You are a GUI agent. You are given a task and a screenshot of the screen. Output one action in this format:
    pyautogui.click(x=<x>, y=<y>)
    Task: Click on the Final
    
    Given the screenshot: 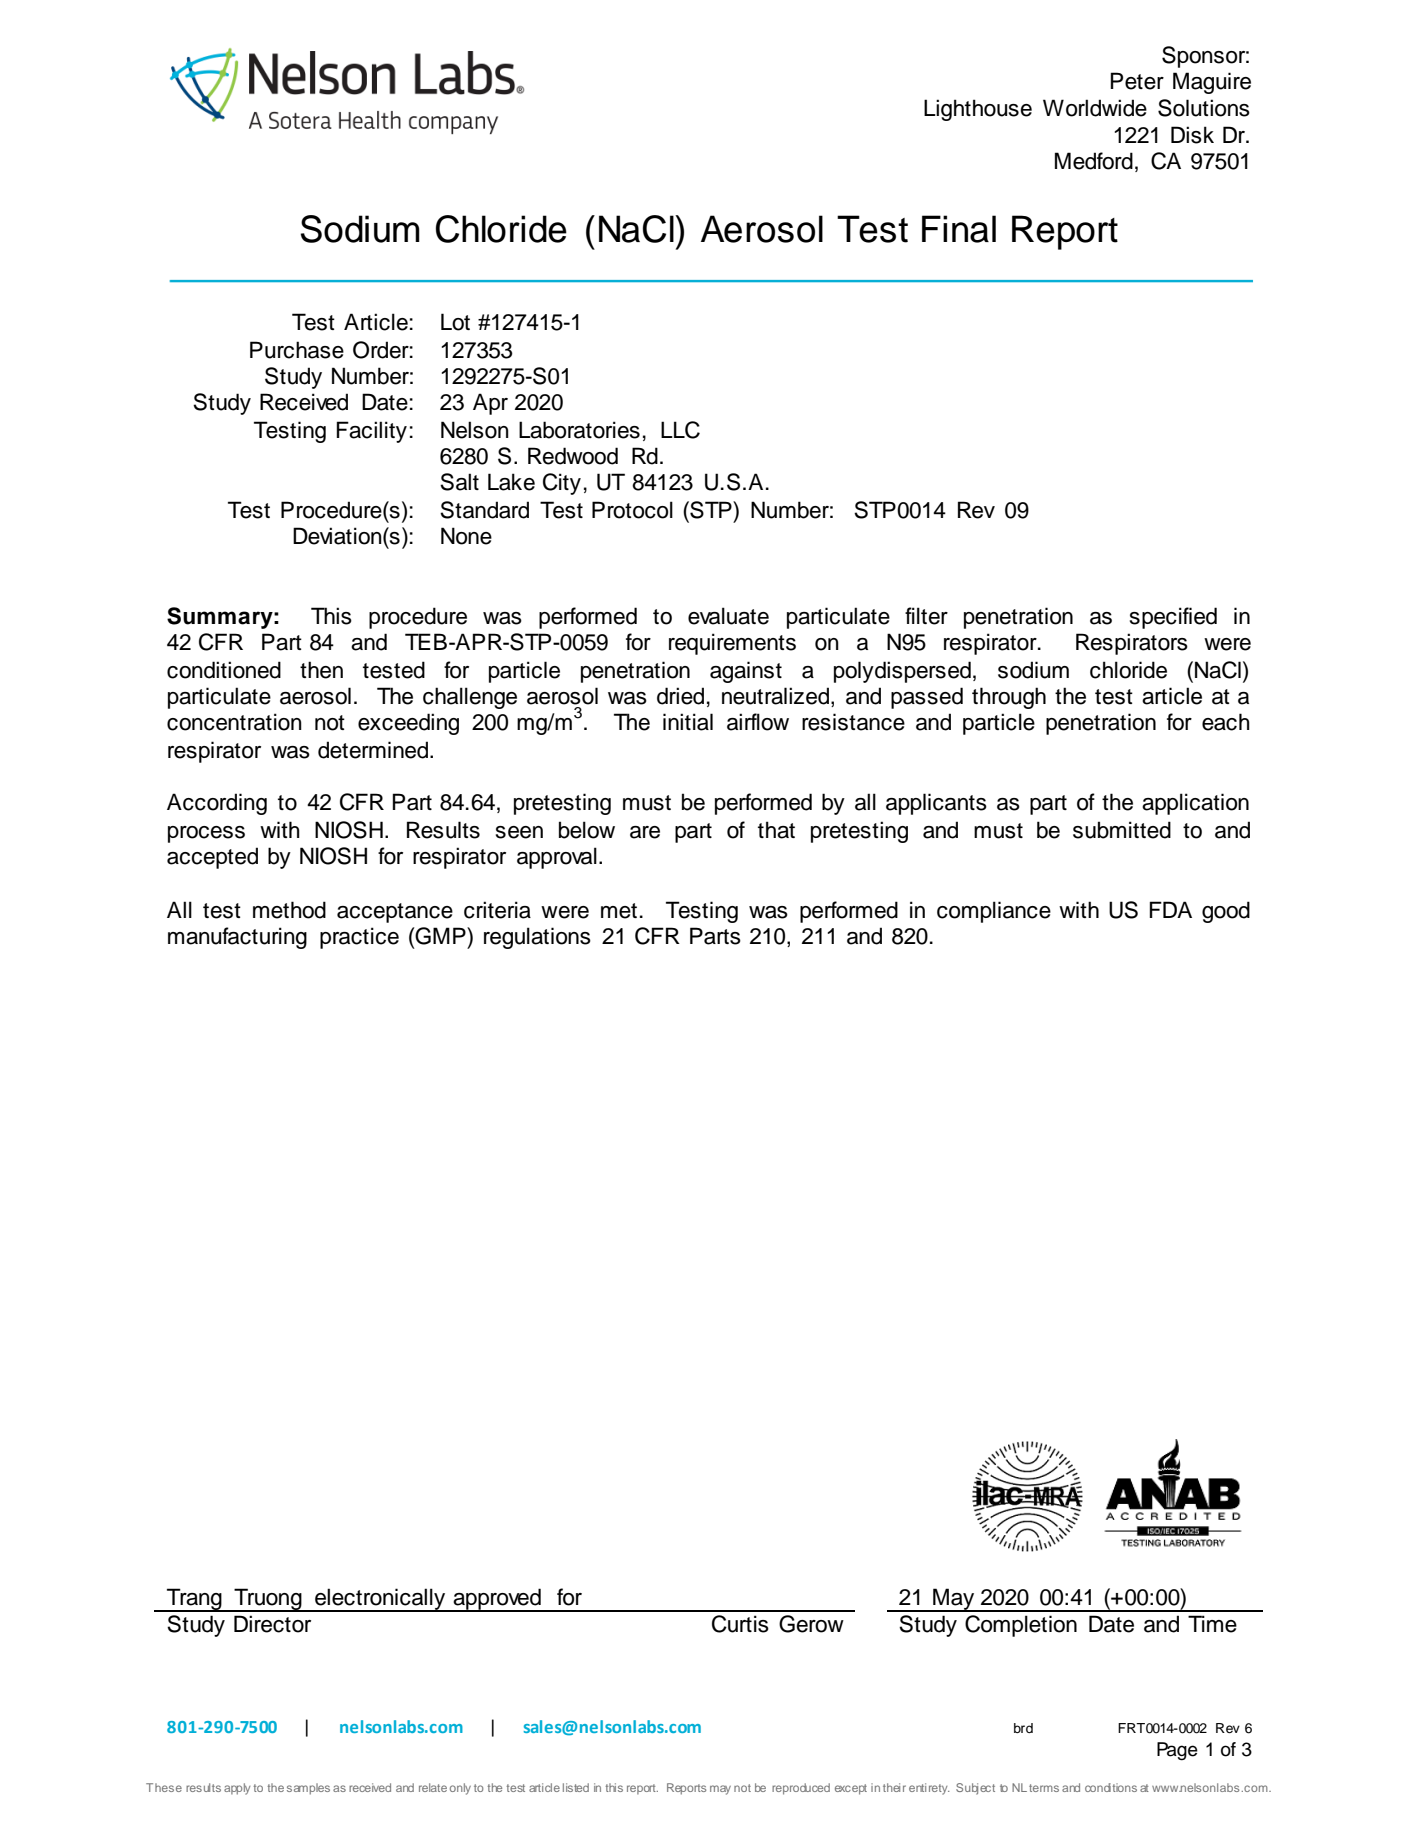 What is the action you would take?
    pyautogui.click(x=959, y=229)
